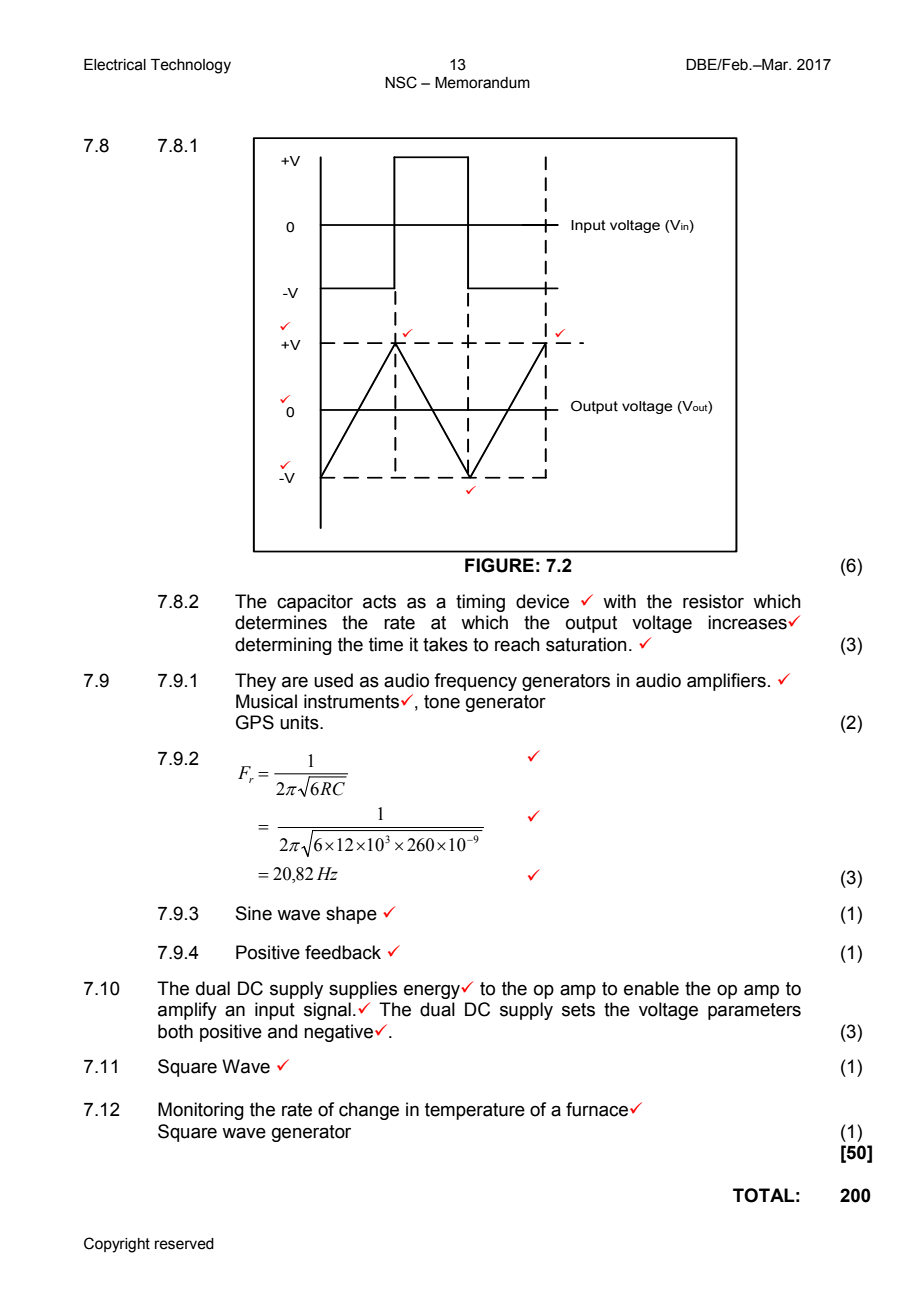  I want to click on reserved, so click(184, 1244).
